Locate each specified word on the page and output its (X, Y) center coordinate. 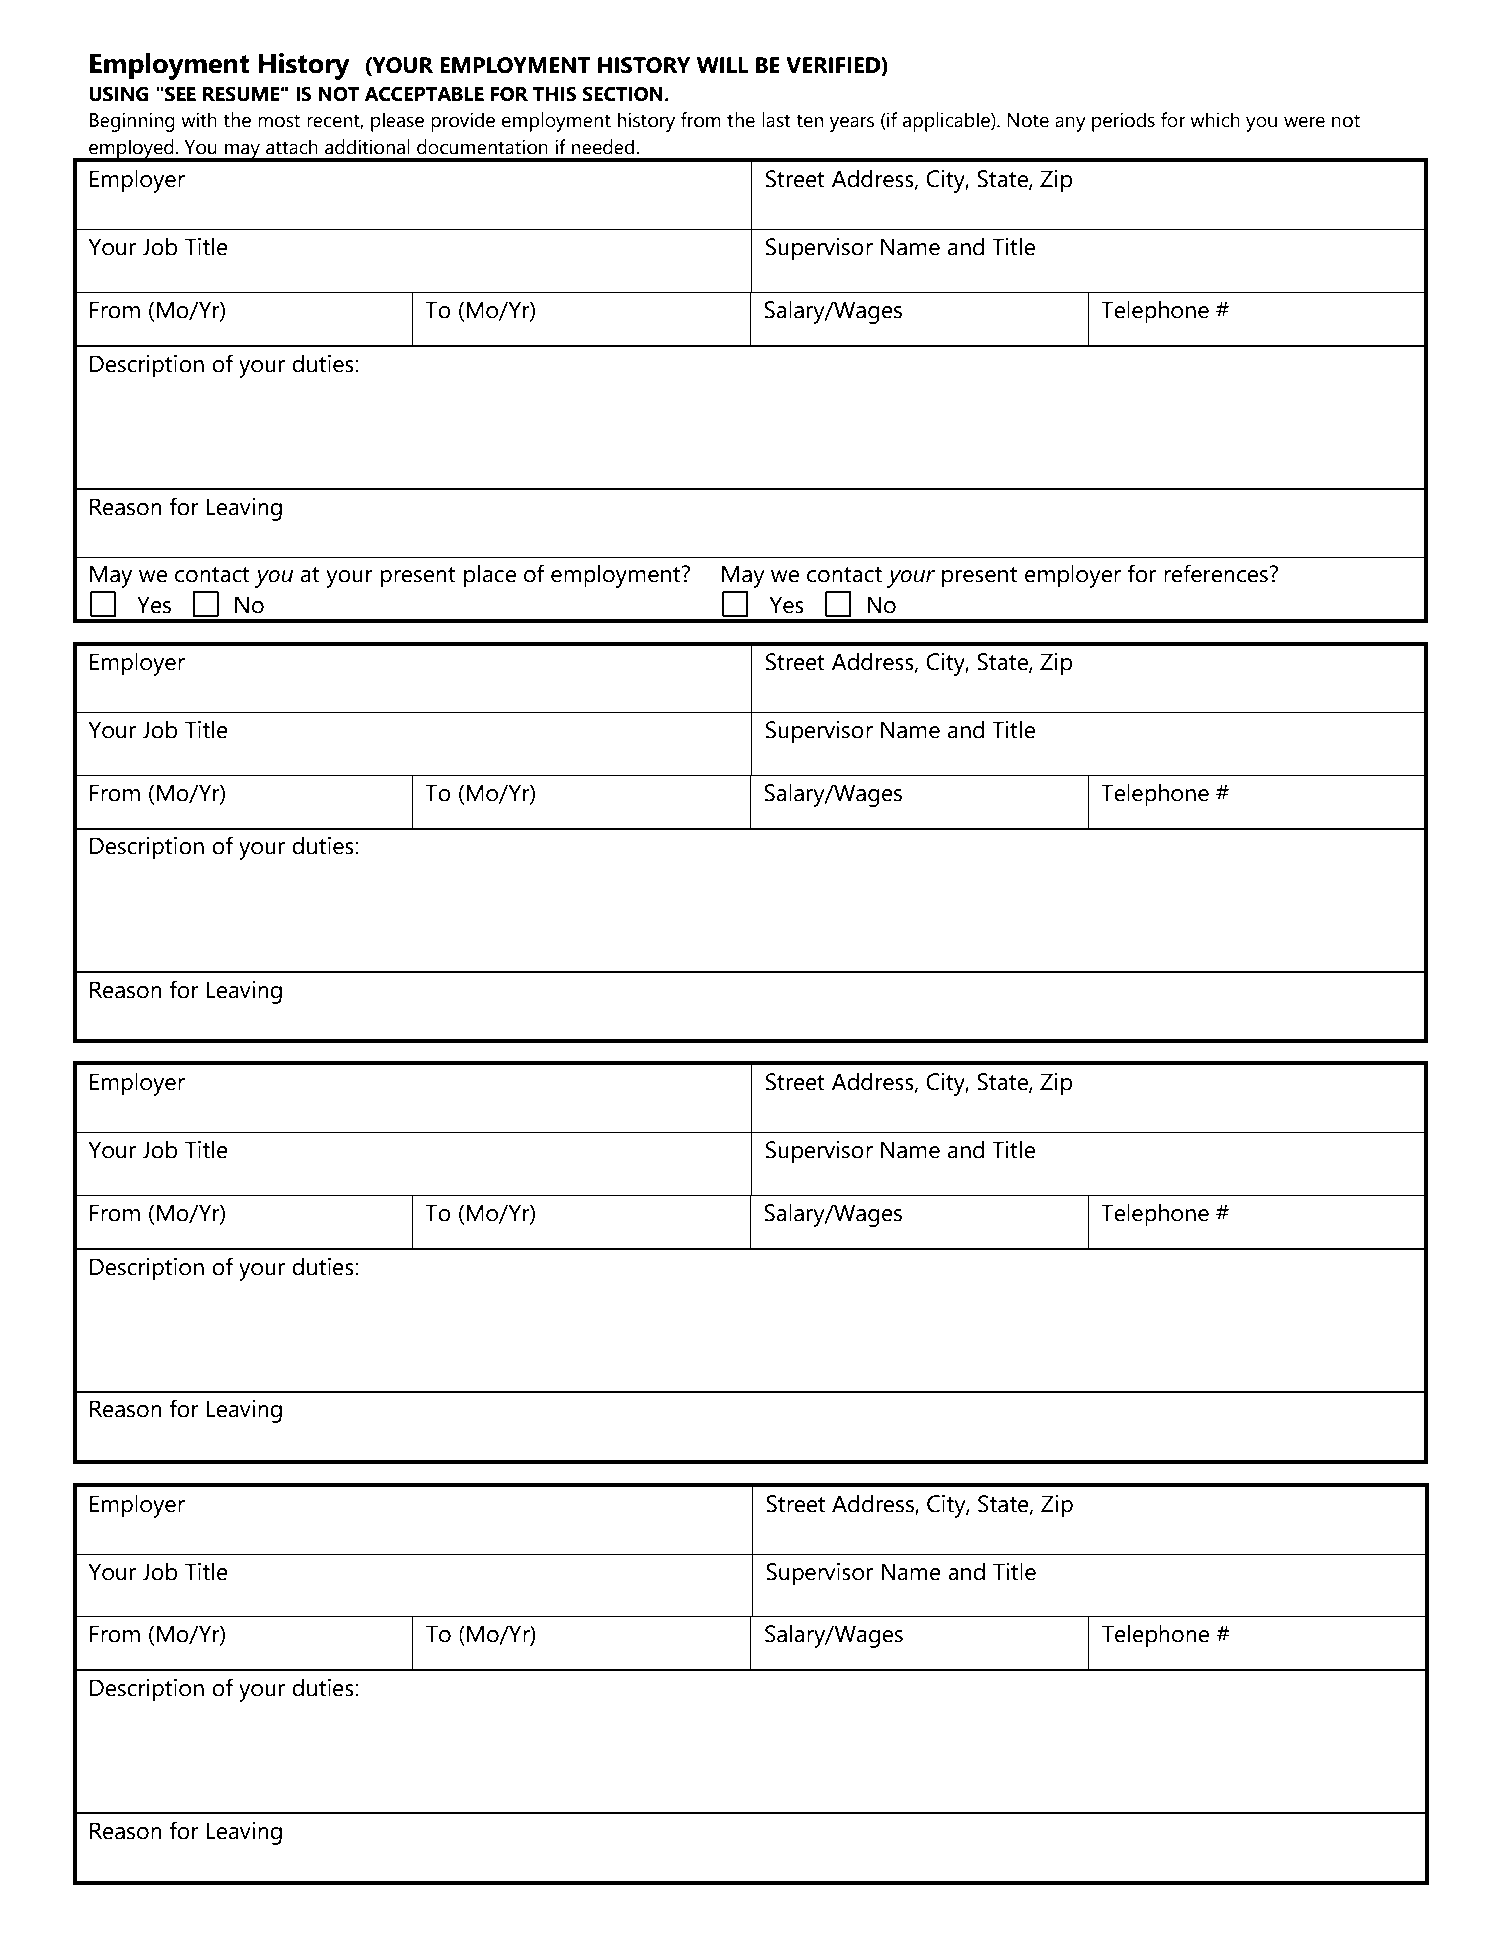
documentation (482, 147)
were (1304, 122)
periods (1123, 122)
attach (292, 147)
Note (1028, 120)
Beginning (132, 122)
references (1216, 573)
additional (367, 147)
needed (604, 147)
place (490, 576)
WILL (722, 65)
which (1215, 120)
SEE (180, 94)
